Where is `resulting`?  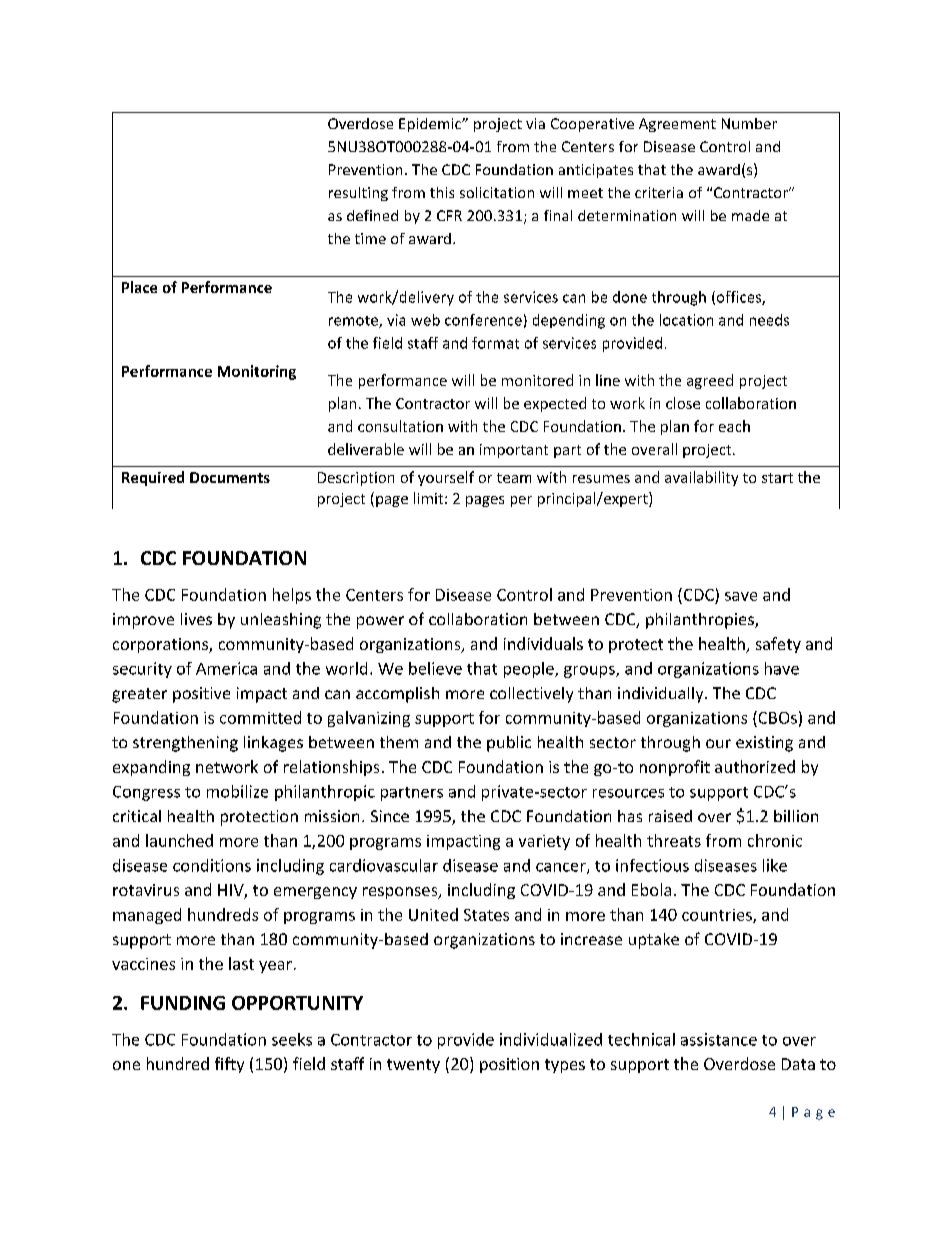 resulting is located at coordinates (358, 194).
